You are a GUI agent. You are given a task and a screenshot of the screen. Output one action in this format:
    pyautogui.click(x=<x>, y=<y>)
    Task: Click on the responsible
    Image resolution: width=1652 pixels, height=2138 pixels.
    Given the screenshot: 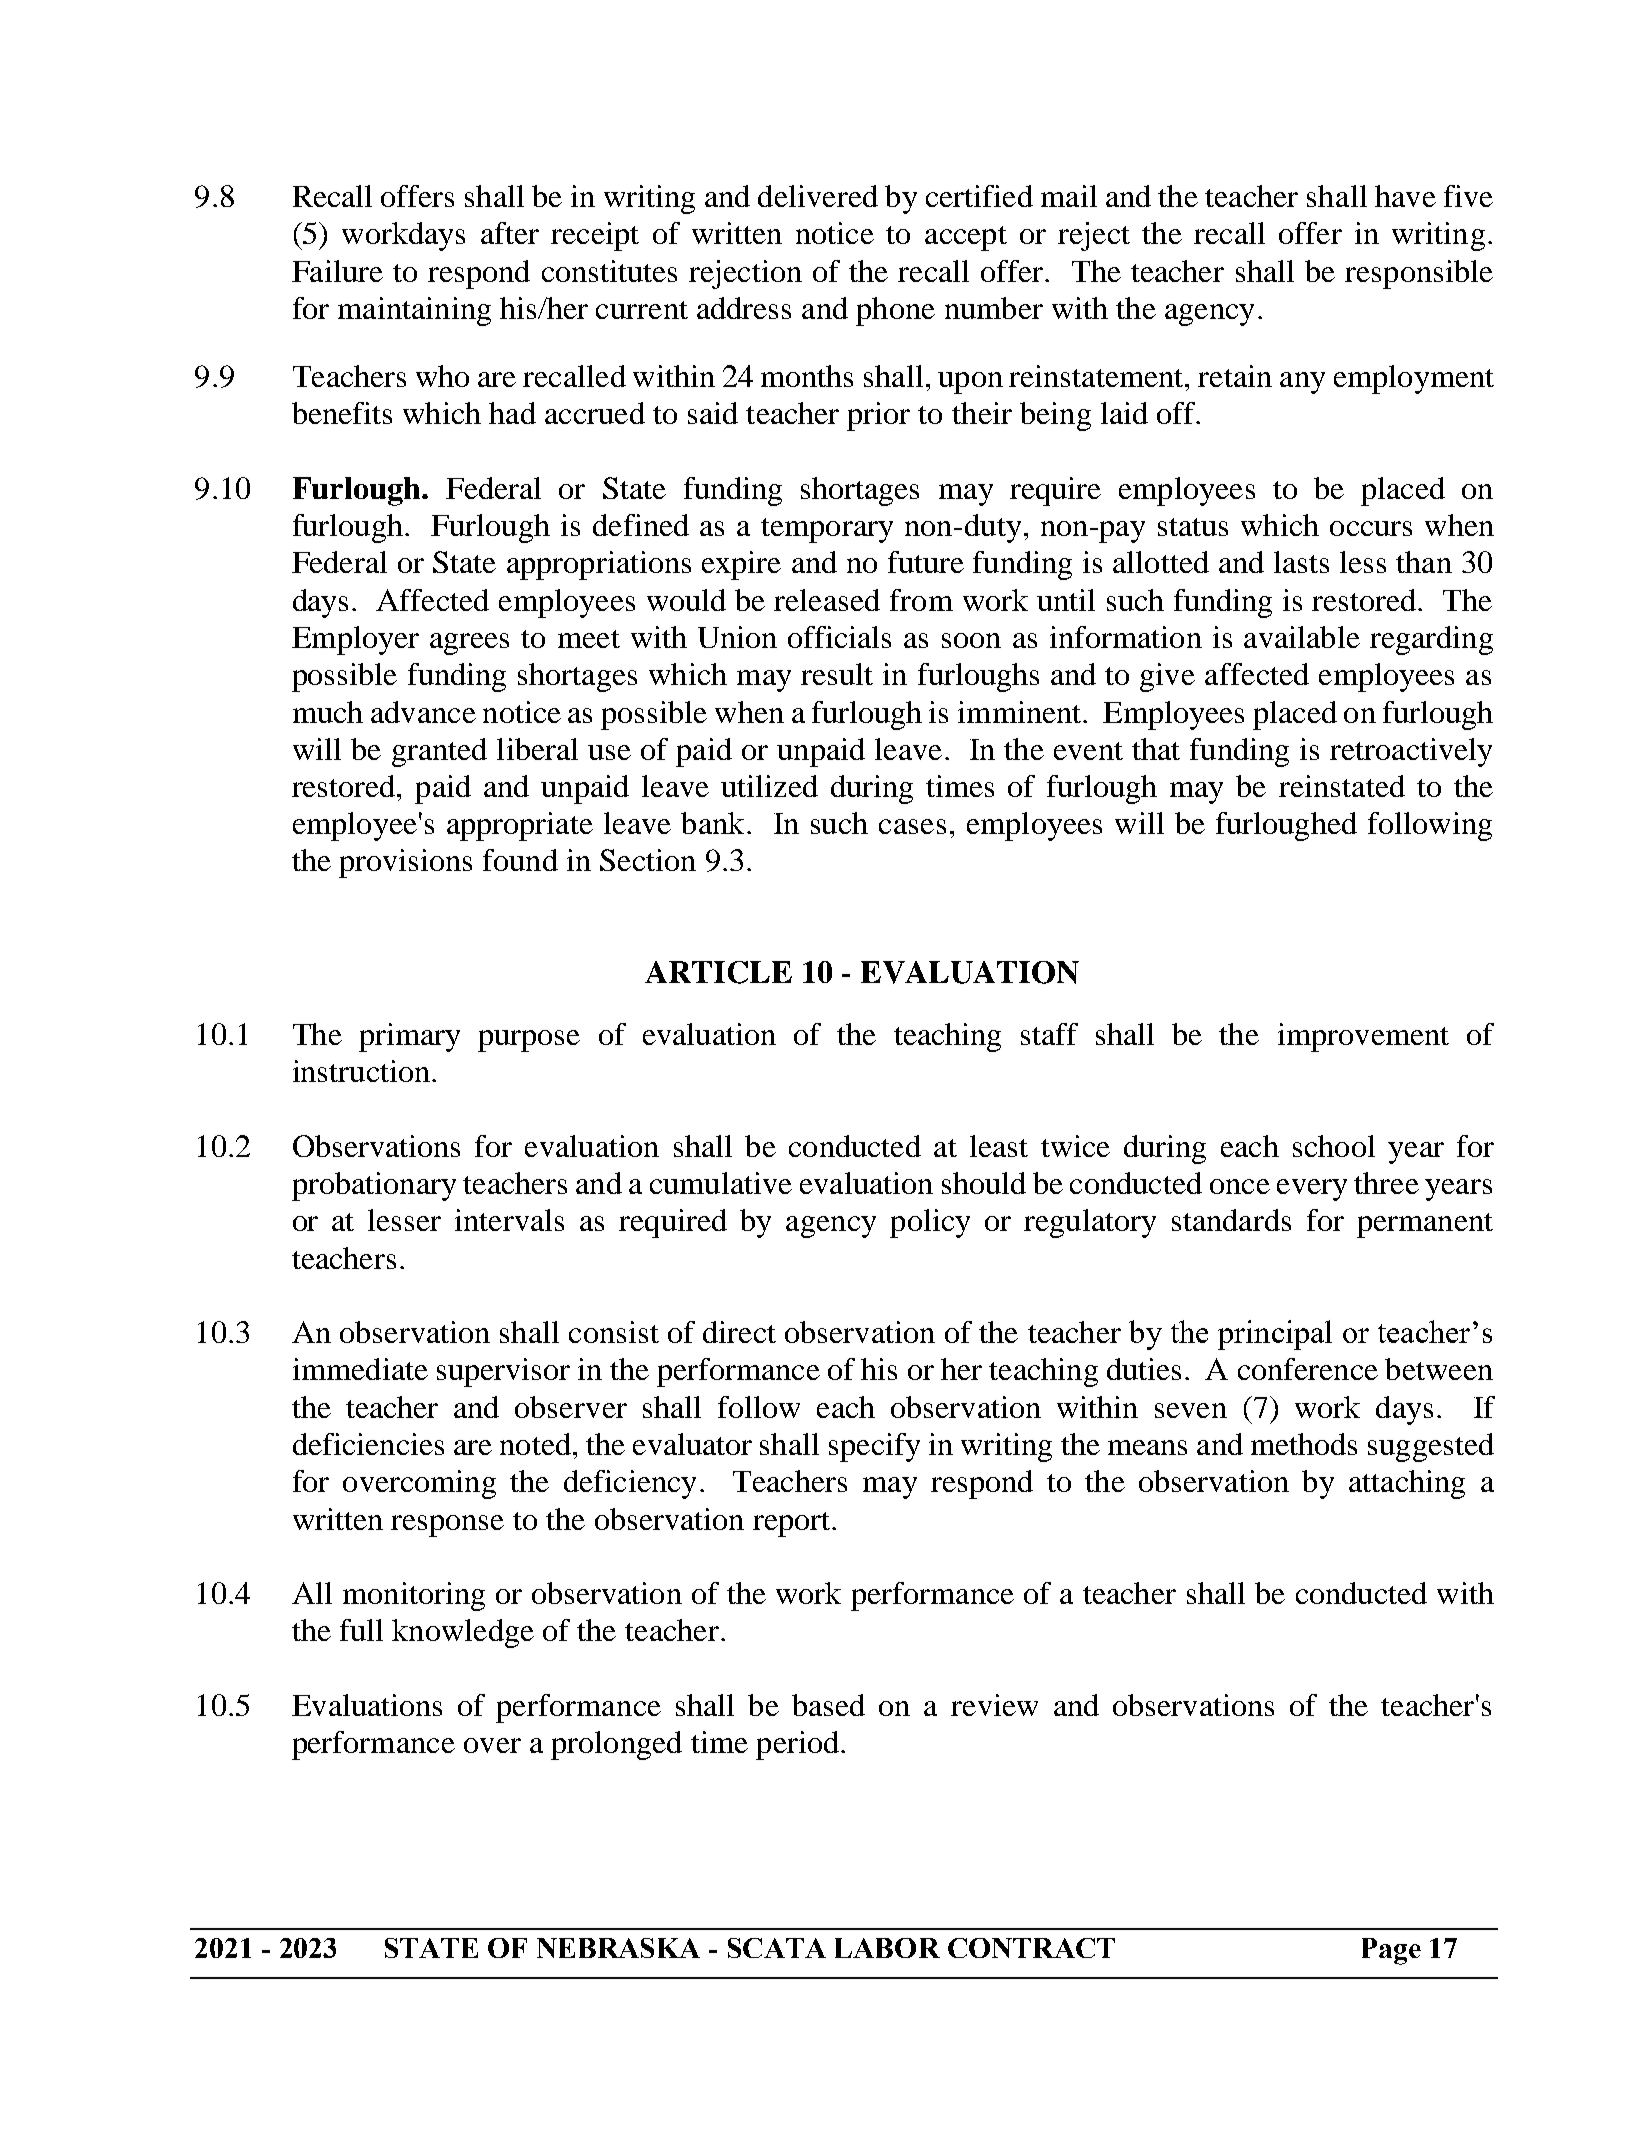 What is the action you would take?
    pyautogui.click(x=1419, y=274)
